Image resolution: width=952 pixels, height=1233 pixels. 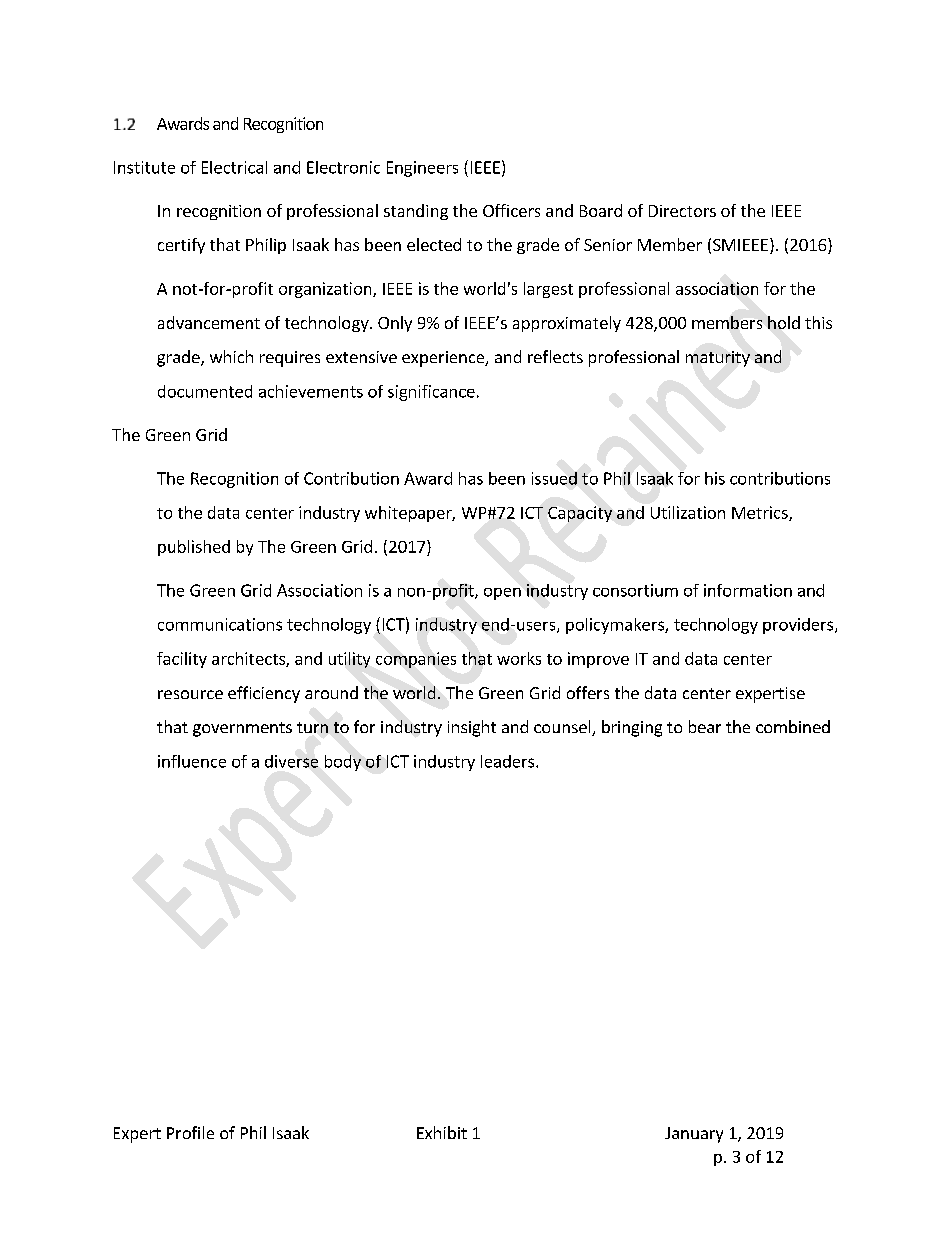 I want to click on Directors, so click(x=682, y=211).
